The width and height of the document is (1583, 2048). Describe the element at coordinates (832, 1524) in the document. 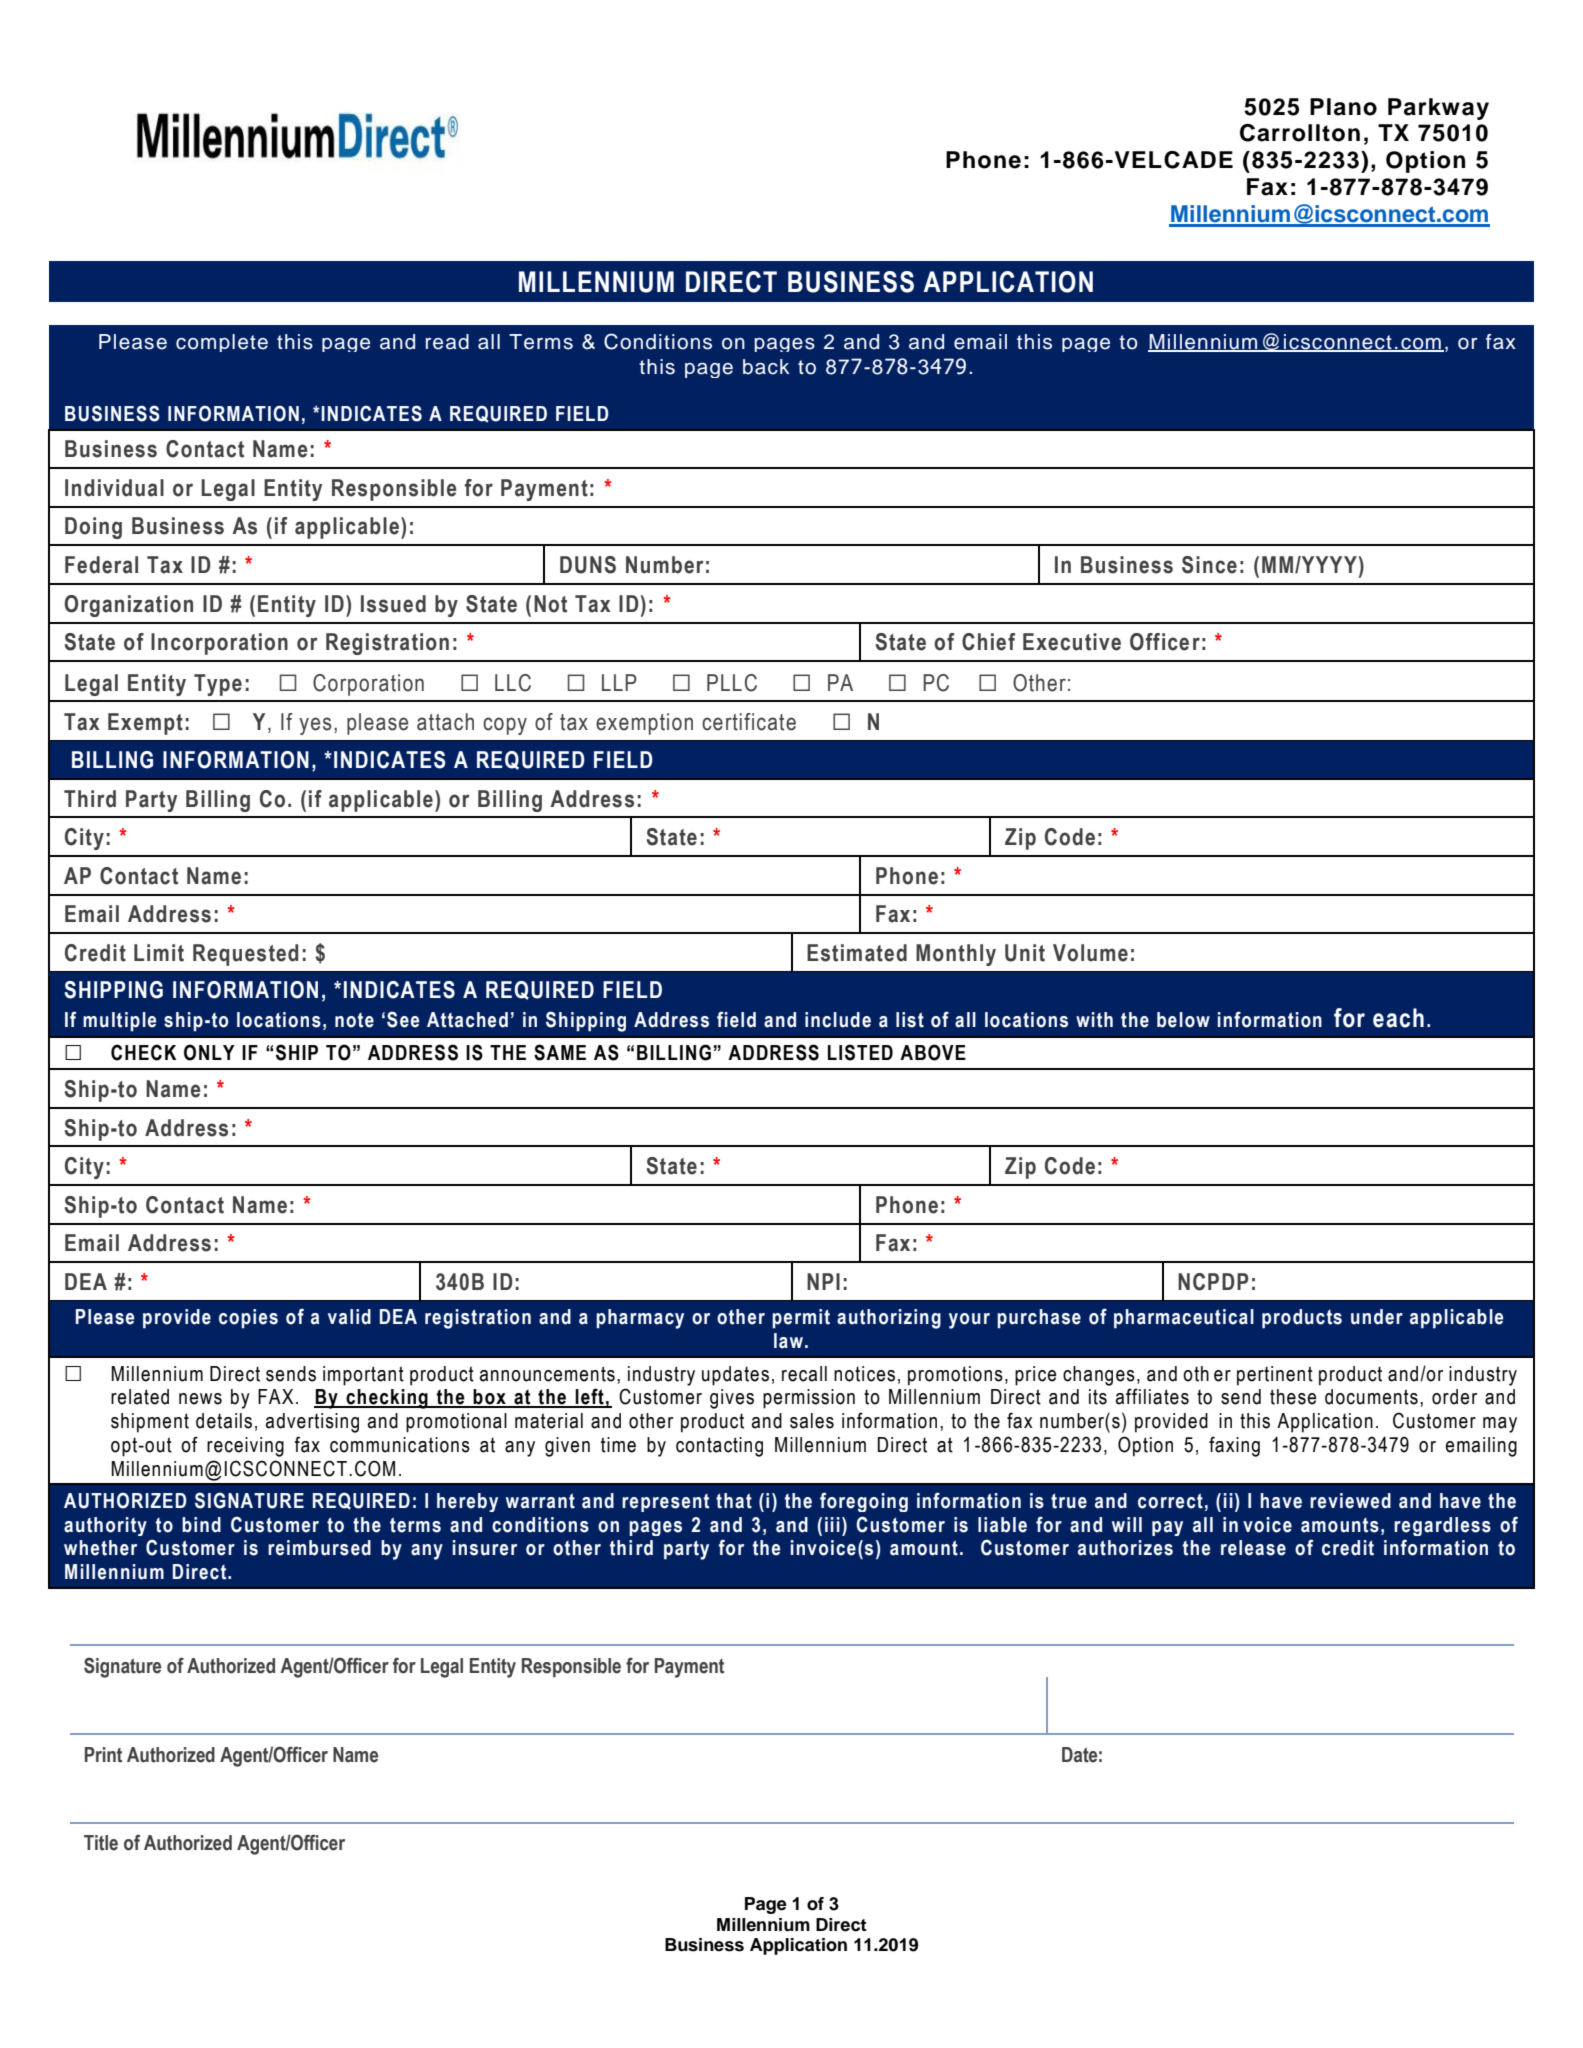

I see `iii` at that location.
